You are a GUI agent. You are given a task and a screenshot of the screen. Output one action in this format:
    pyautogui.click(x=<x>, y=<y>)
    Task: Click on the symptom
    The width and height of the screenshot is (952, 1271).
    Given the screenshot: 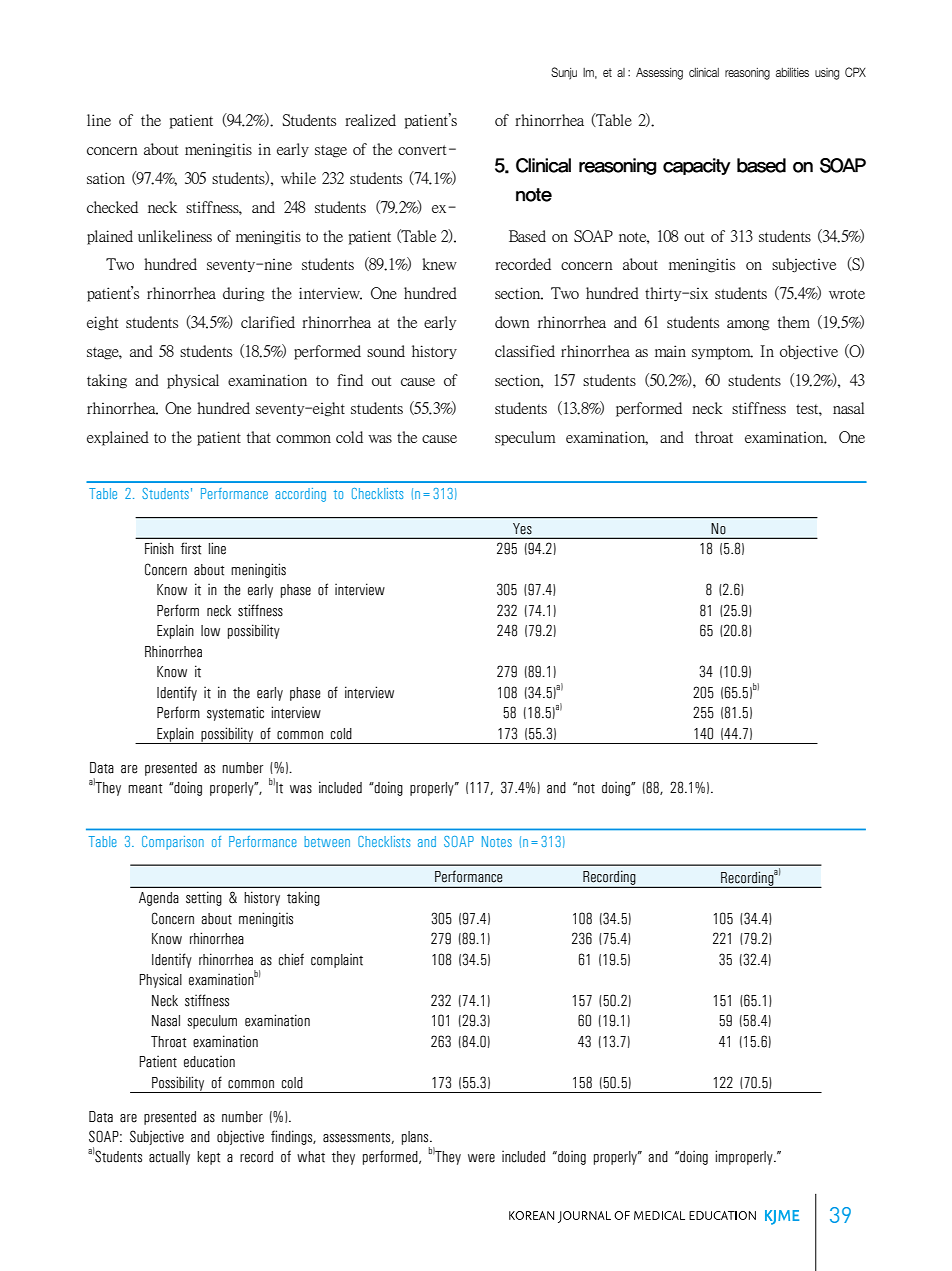 What is the action you would take?
    pyautogui.click(x=722, y=353)
